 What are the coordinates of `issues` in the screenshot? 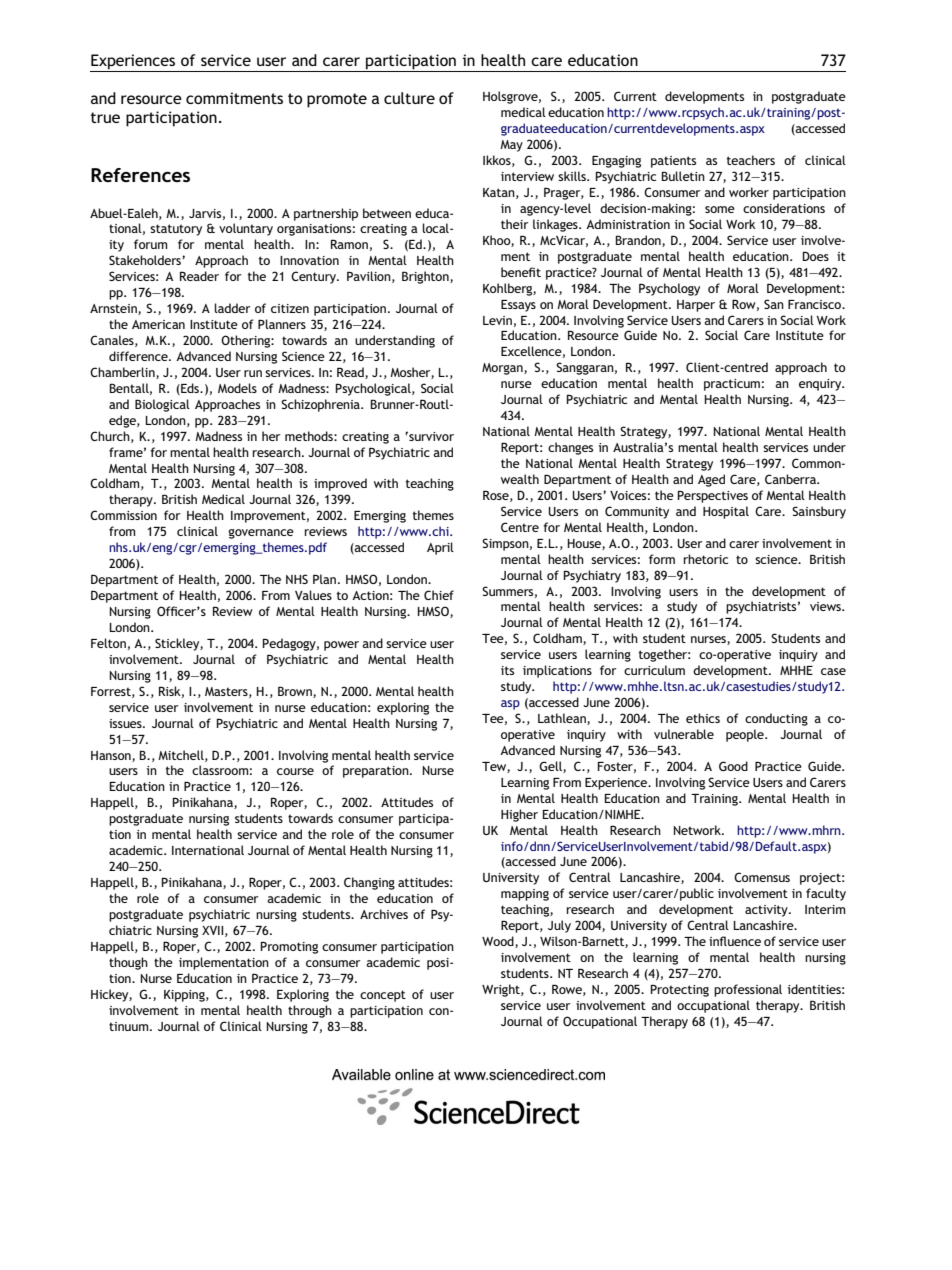 It's located at (126, 723).
